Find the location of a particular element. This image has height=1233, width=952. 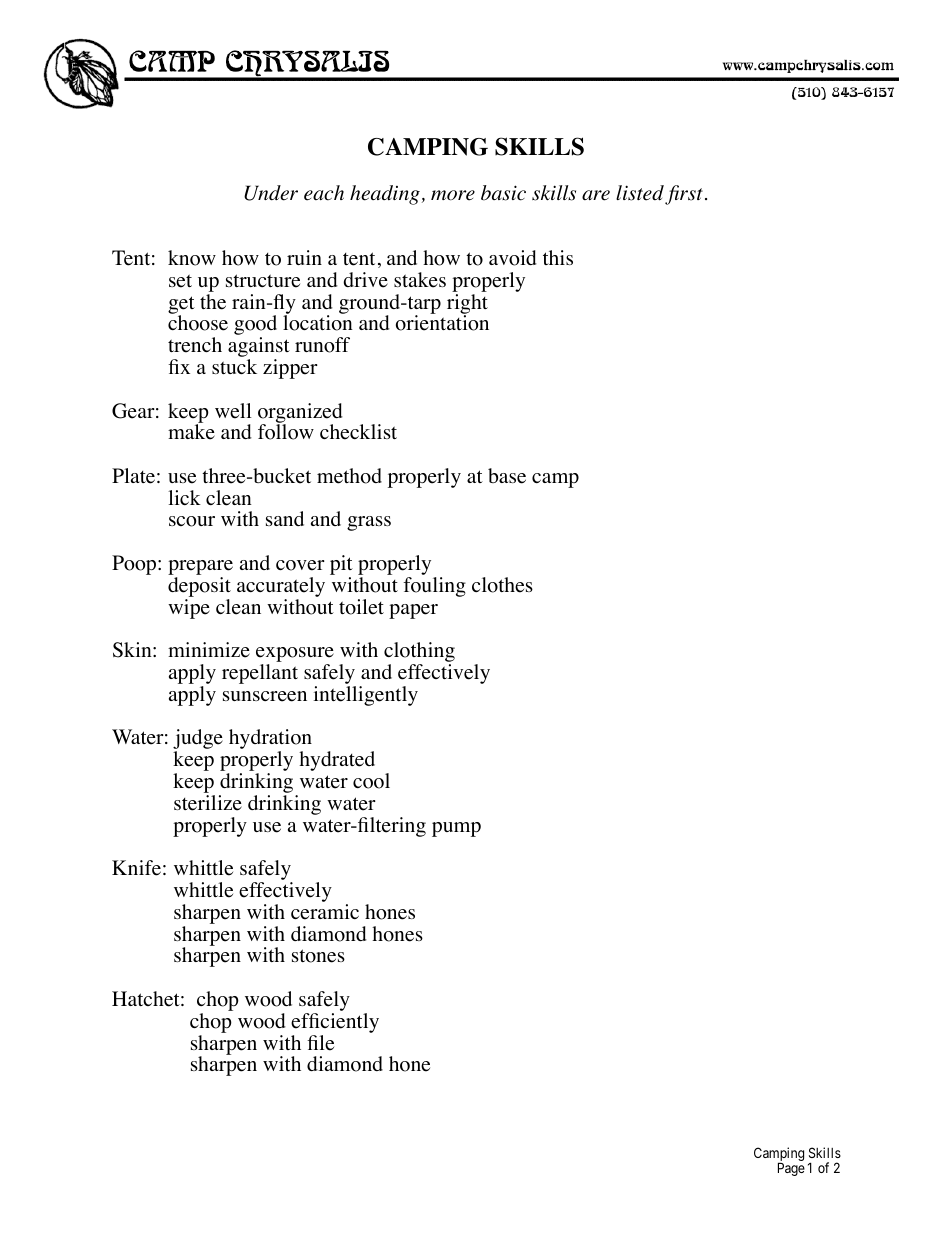

hydrated is located at coordinates (337, 761).
